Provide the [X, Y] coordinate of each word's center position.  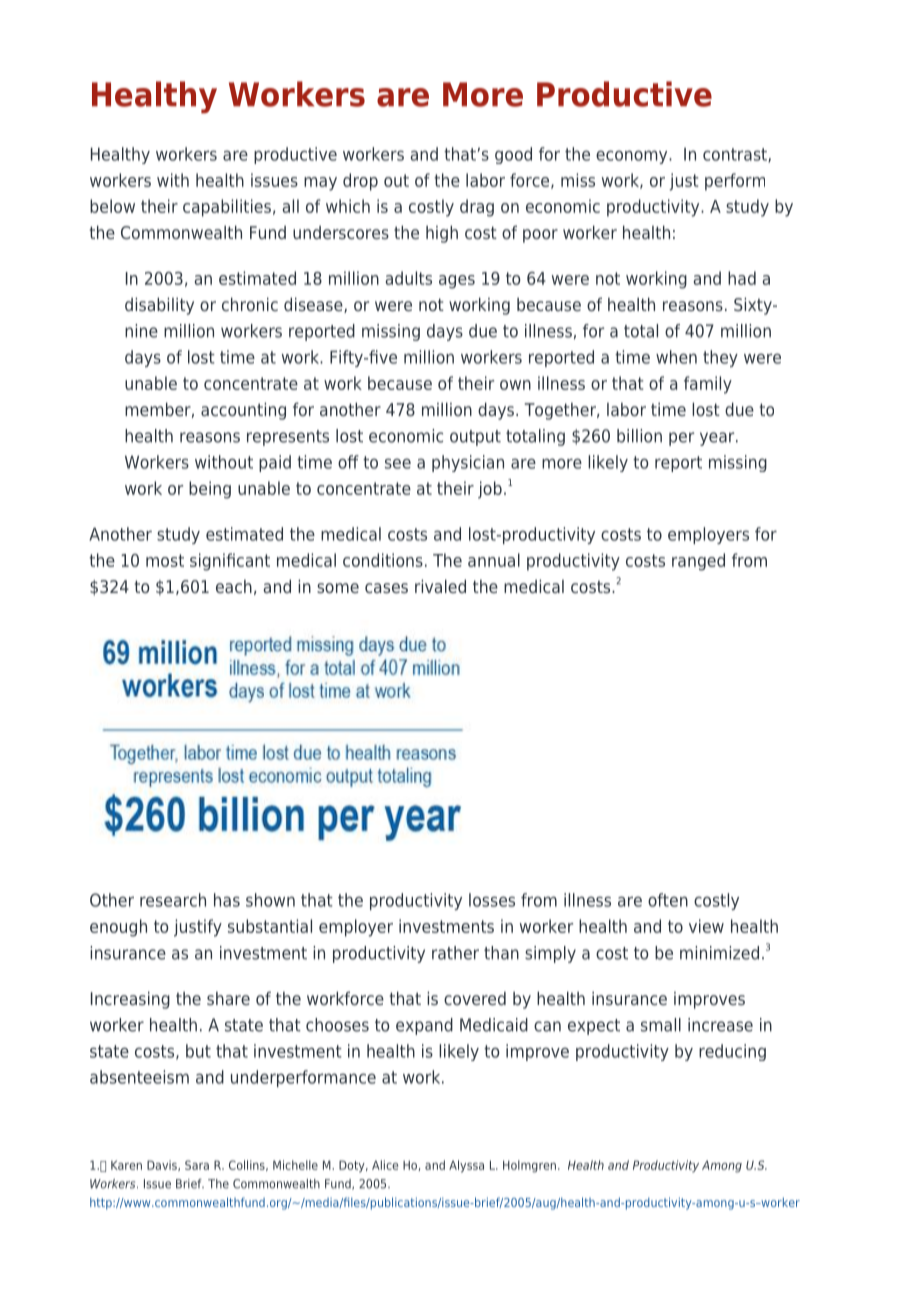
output [475, 438]
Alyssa [466, 1166]
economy [633, 157]
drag [477, 208]
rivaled [440, 586]
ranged [698, 562]
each [234, 586]
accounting [243, 411]
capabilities [227, 208]
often [668, 900]
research [173, 900]
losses [492, 900]
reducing [732, 1052]
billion [639, 436]
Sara [197, 1165]
